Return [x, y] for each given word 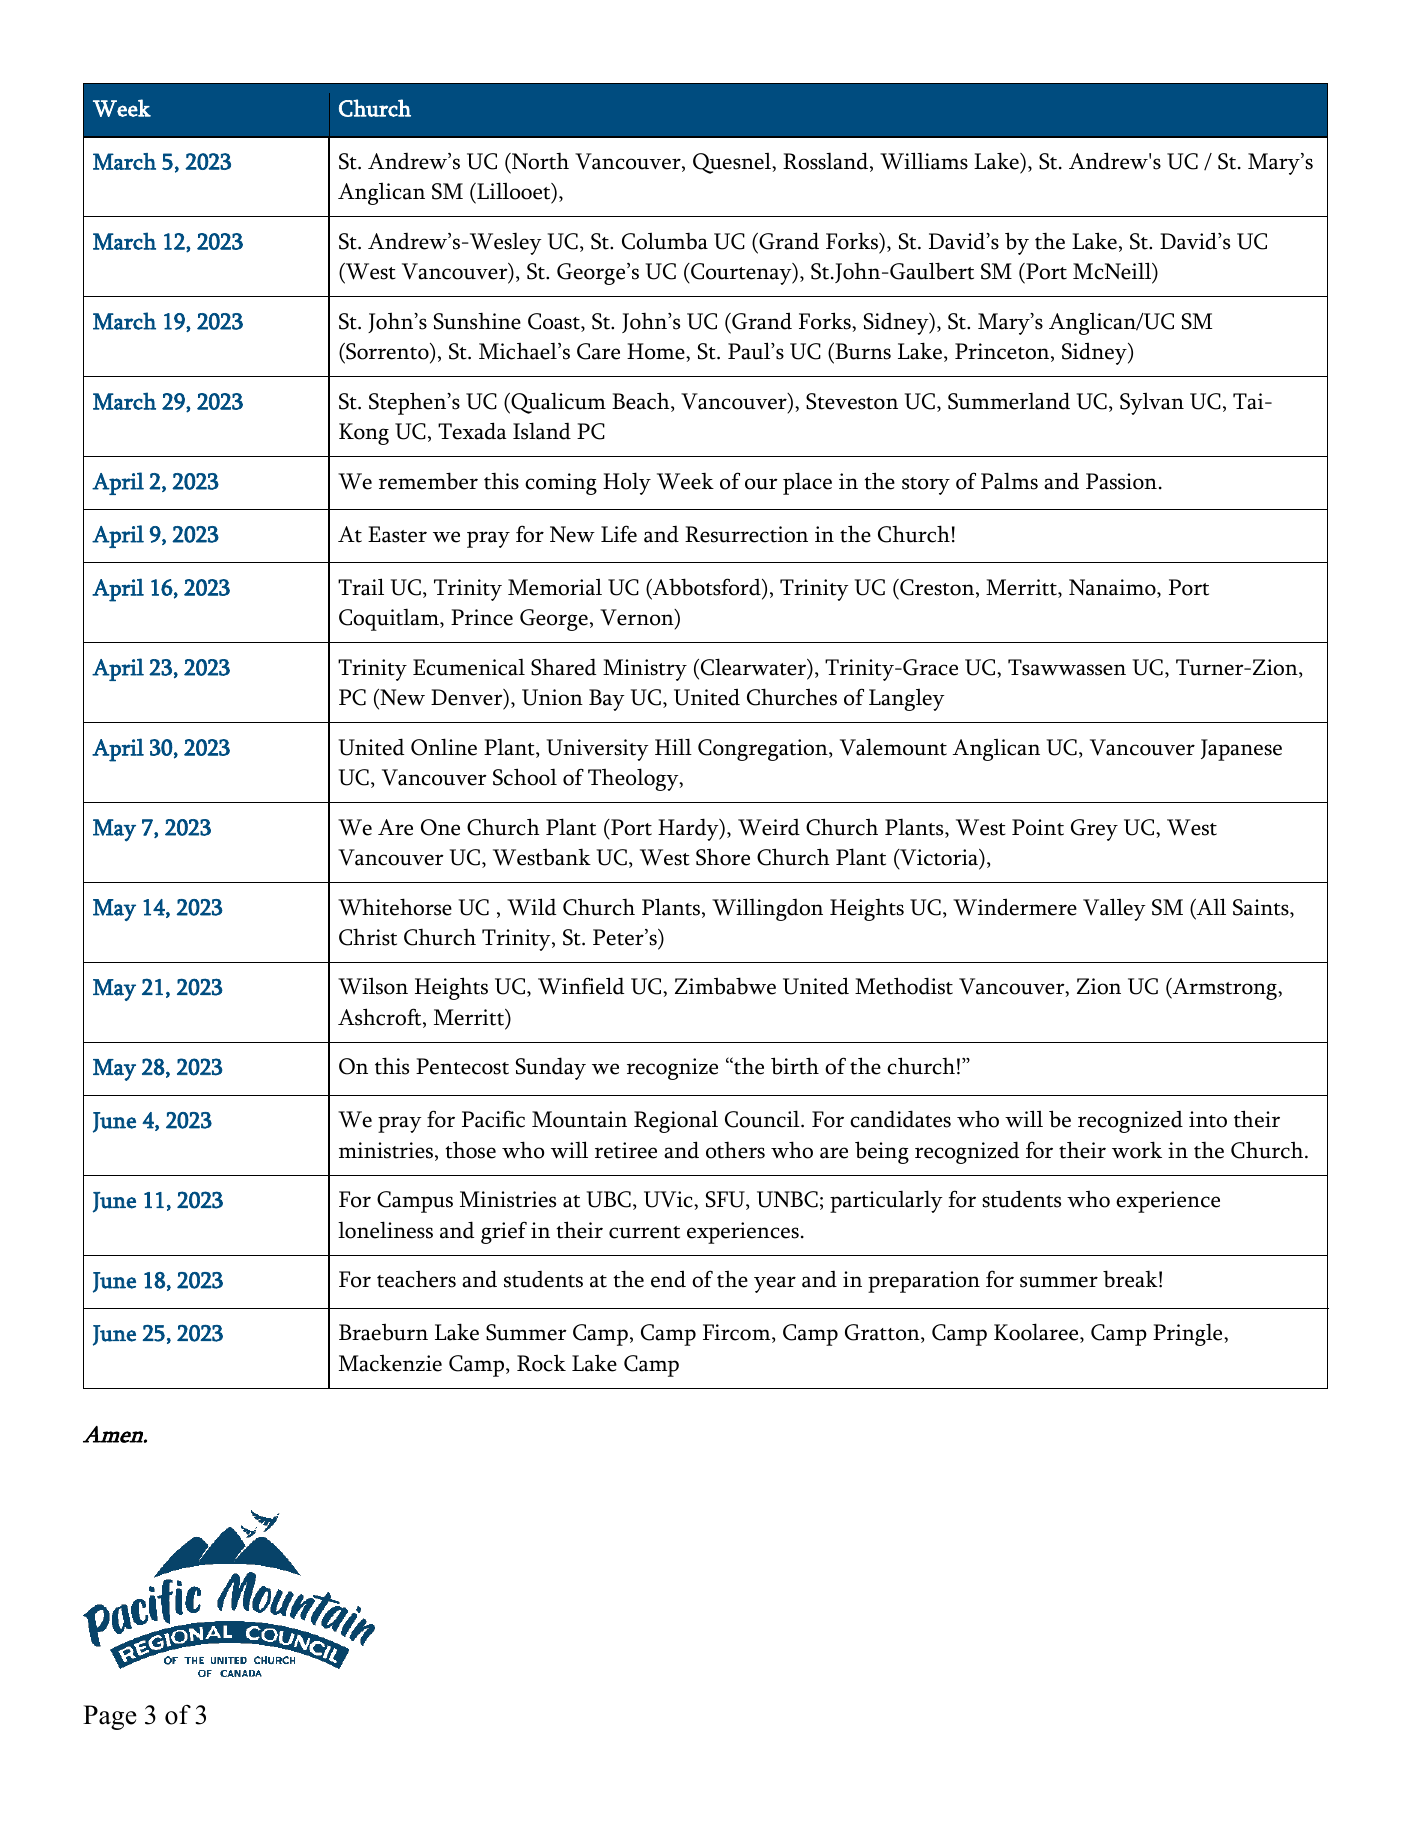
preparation [924, 1282]
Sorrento [387, 351]
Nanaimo [1113, 588]
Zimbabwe [725, 986]
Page [110, 1717]
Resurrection [746, 534]
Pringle [1189, 1334]
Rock [541, 1363]
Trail [361, 587]
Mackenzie [390, 1363]
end [668, 1279]
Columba [665, 241]
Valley [1114, 909]
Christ [368, 937]
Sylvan [1152, 403]
